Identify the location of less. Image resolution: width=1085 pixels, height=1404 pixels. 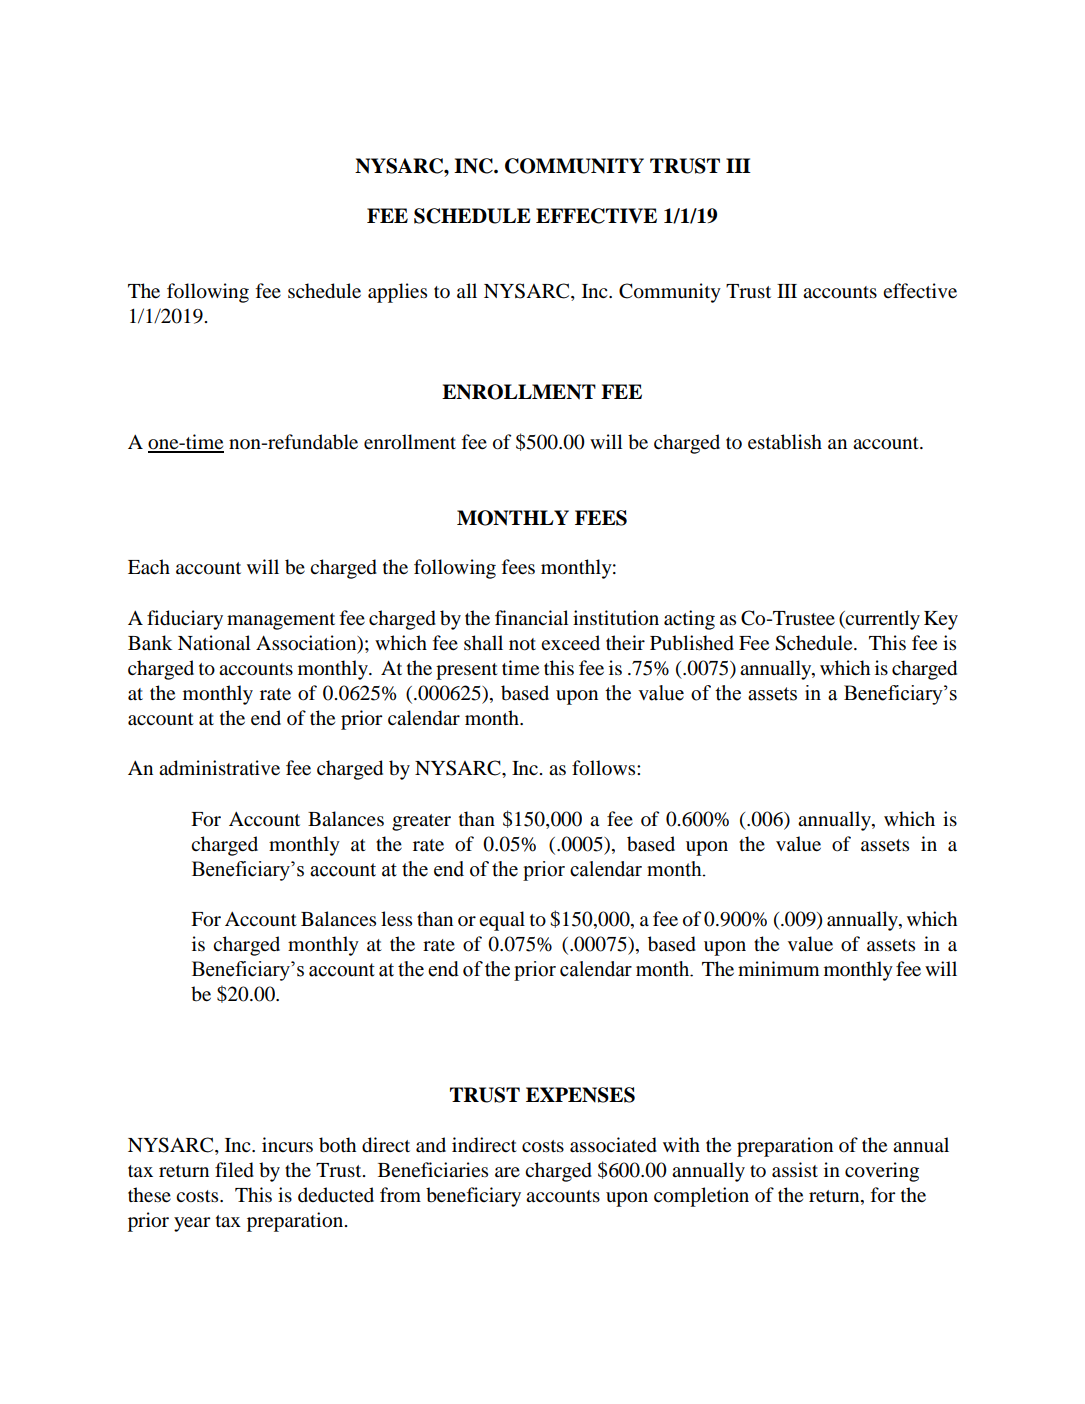
(396, 919).
